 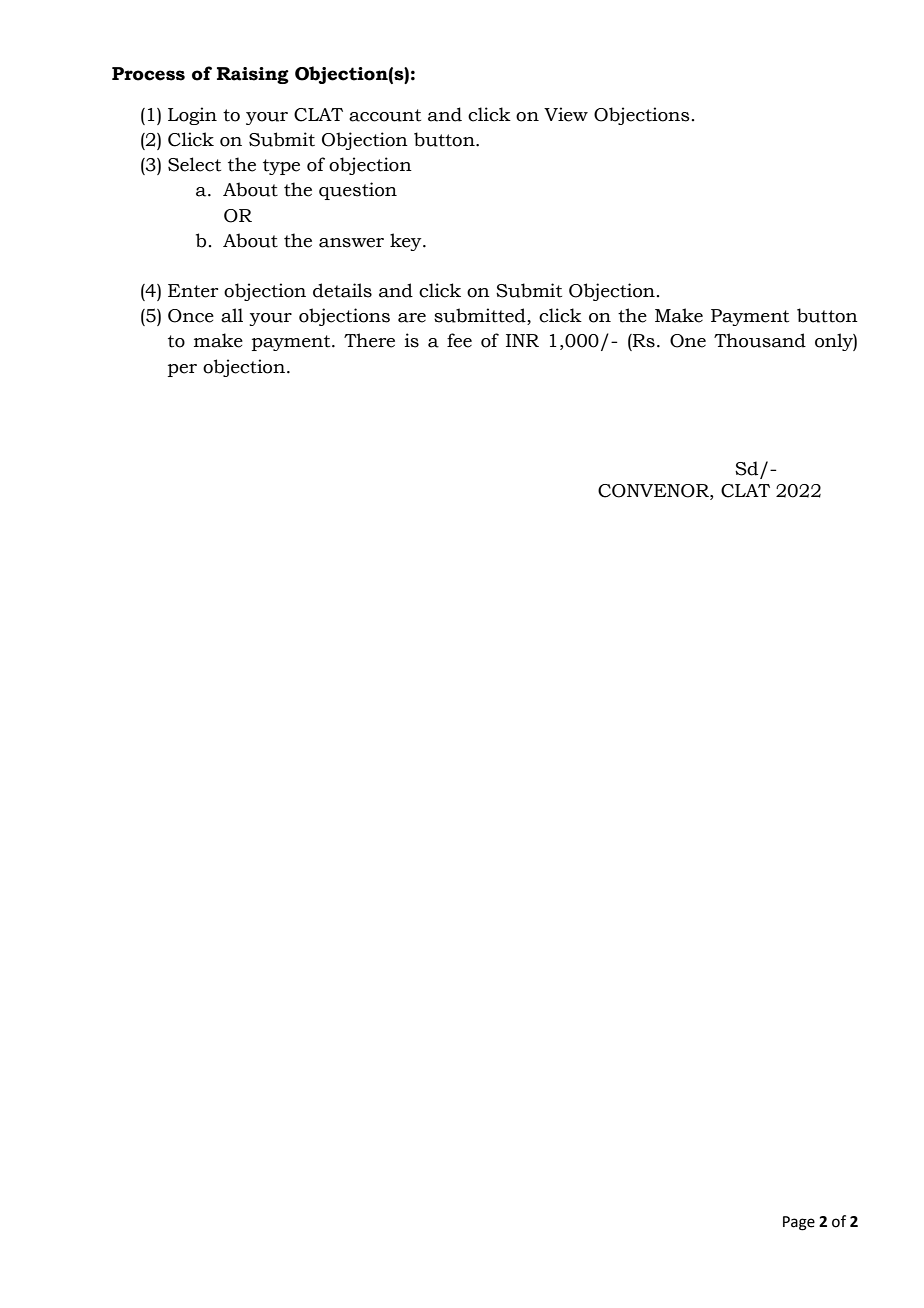 I want to click on View, so click(x=566, y=114).
